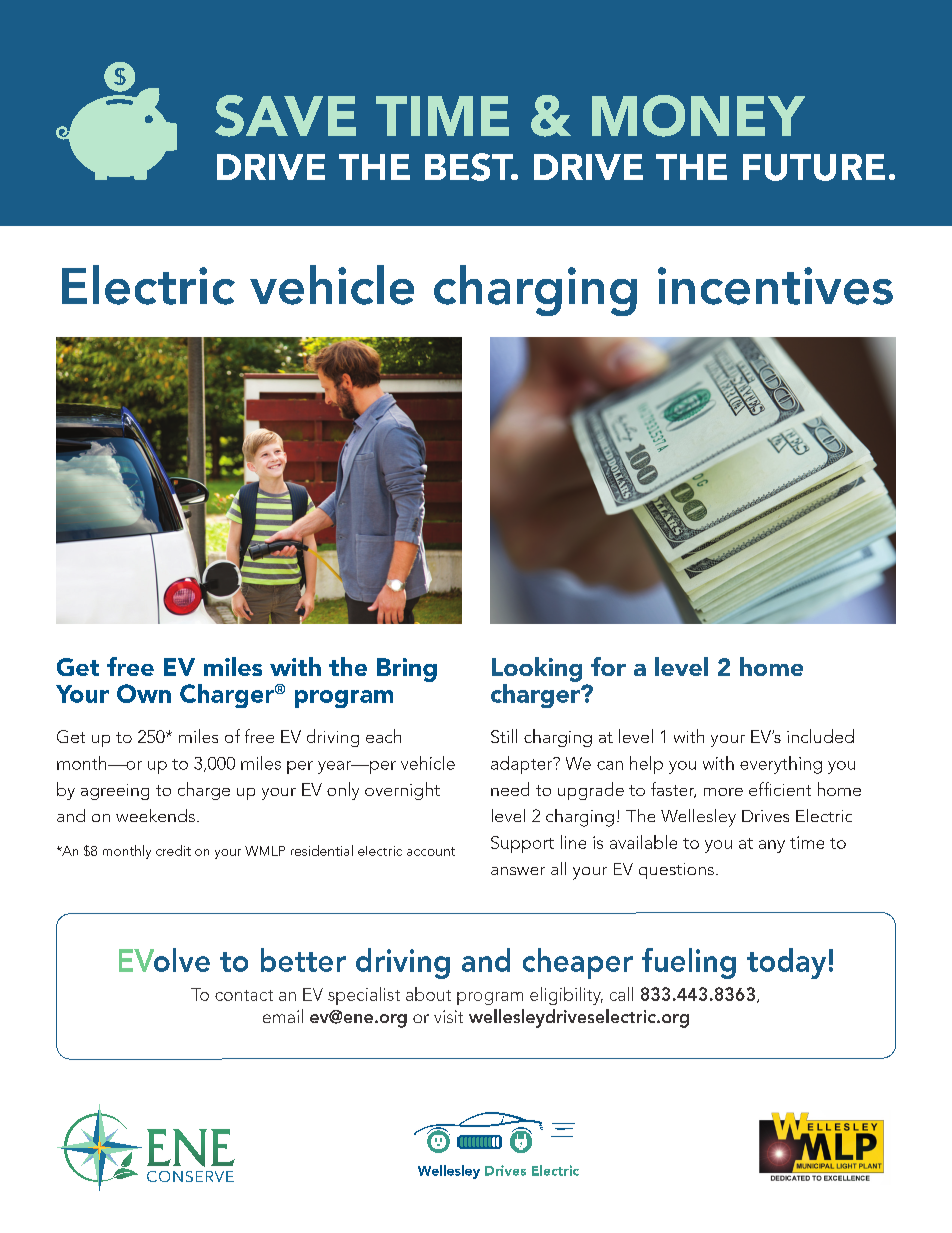  I want to click on about, so click(428, 994).
